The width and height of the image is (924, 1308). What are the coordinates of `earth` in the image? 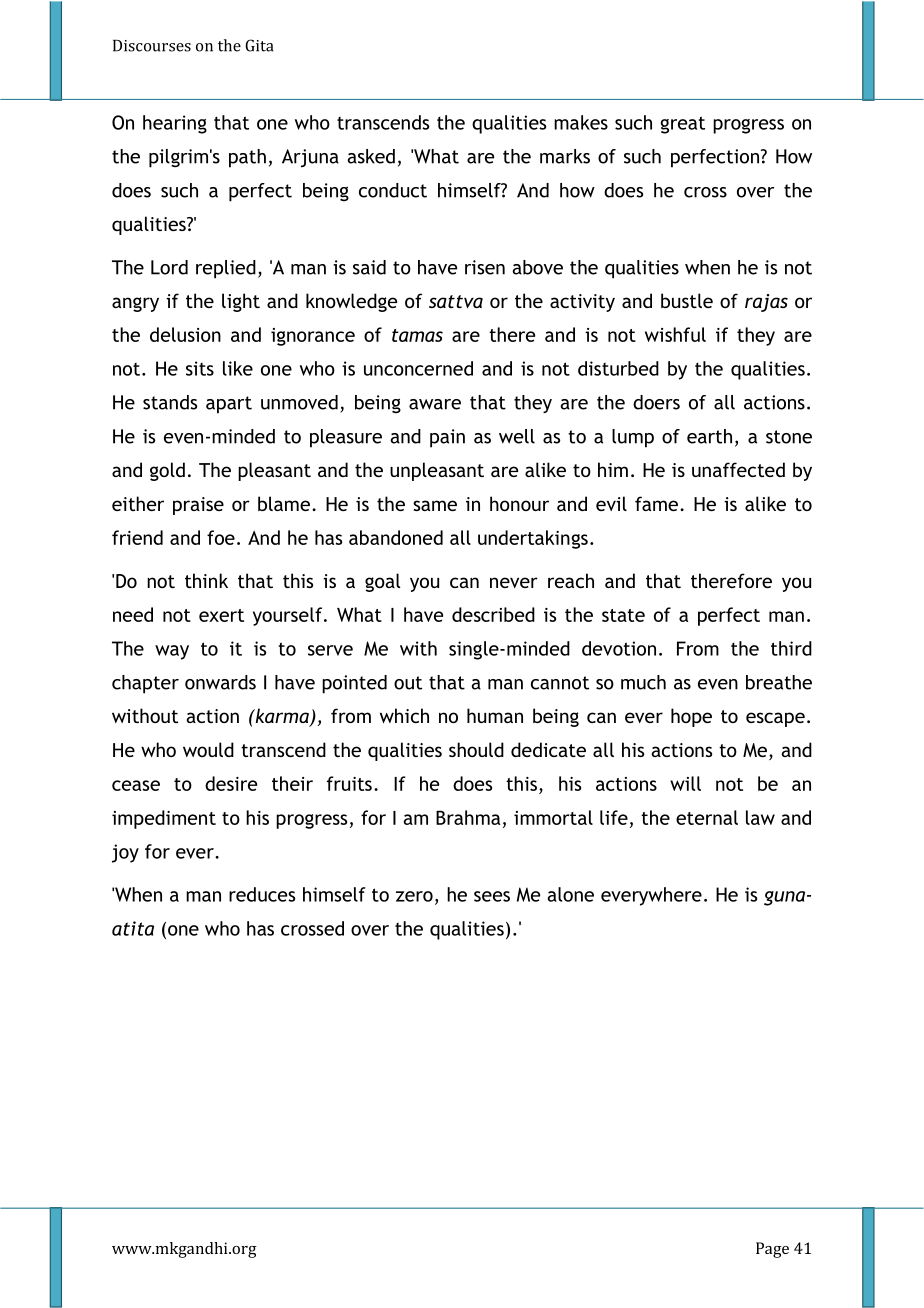 It's located at (709, 436).
